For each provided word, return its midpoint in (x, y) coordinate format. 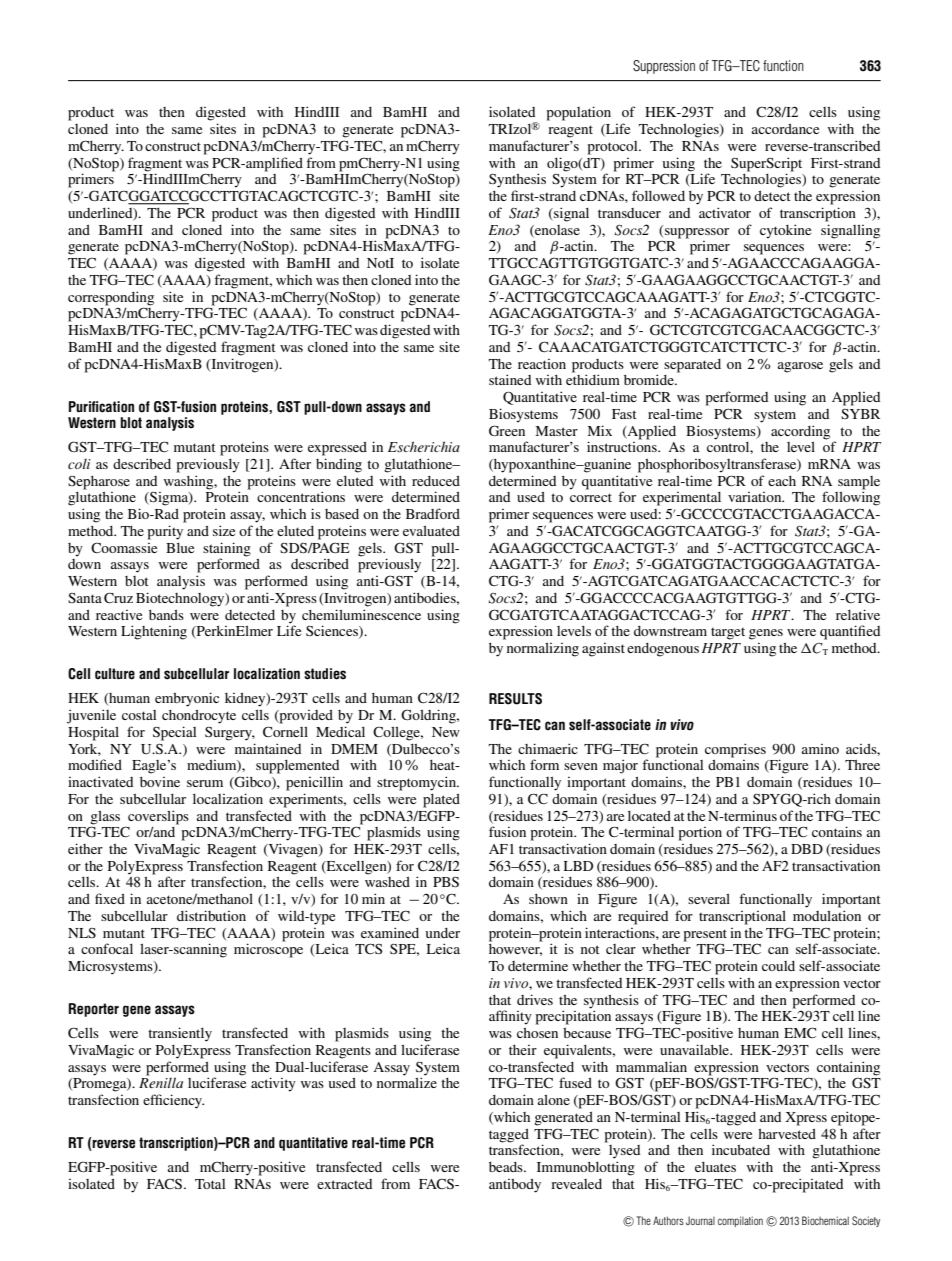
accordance (785, 129)
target (728, 633)
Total (210, 1184)
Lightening (154, 632)
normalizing (543, 650)
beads (507, 1167)
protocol (614, 148)
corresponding (111, 298)
